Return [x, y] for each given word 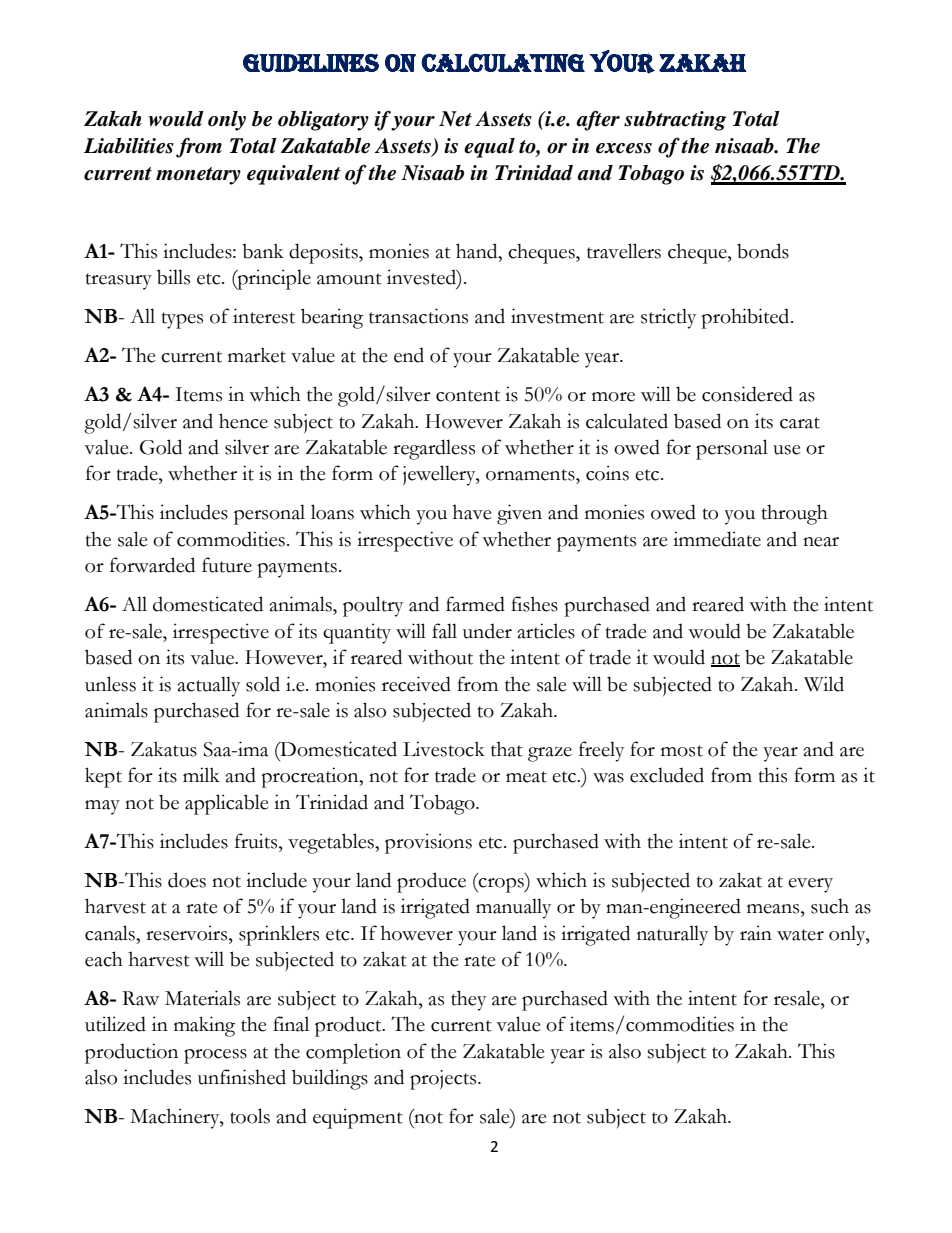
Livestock [444, 749]
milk [201, 774]
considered [747, 394]
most [682, 751]
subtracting [675, 121]
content [468, 396]
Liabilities [129, 146]
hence [243, 421]
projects [444, 1080]
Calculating [503, 62]
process [215, 1056]
